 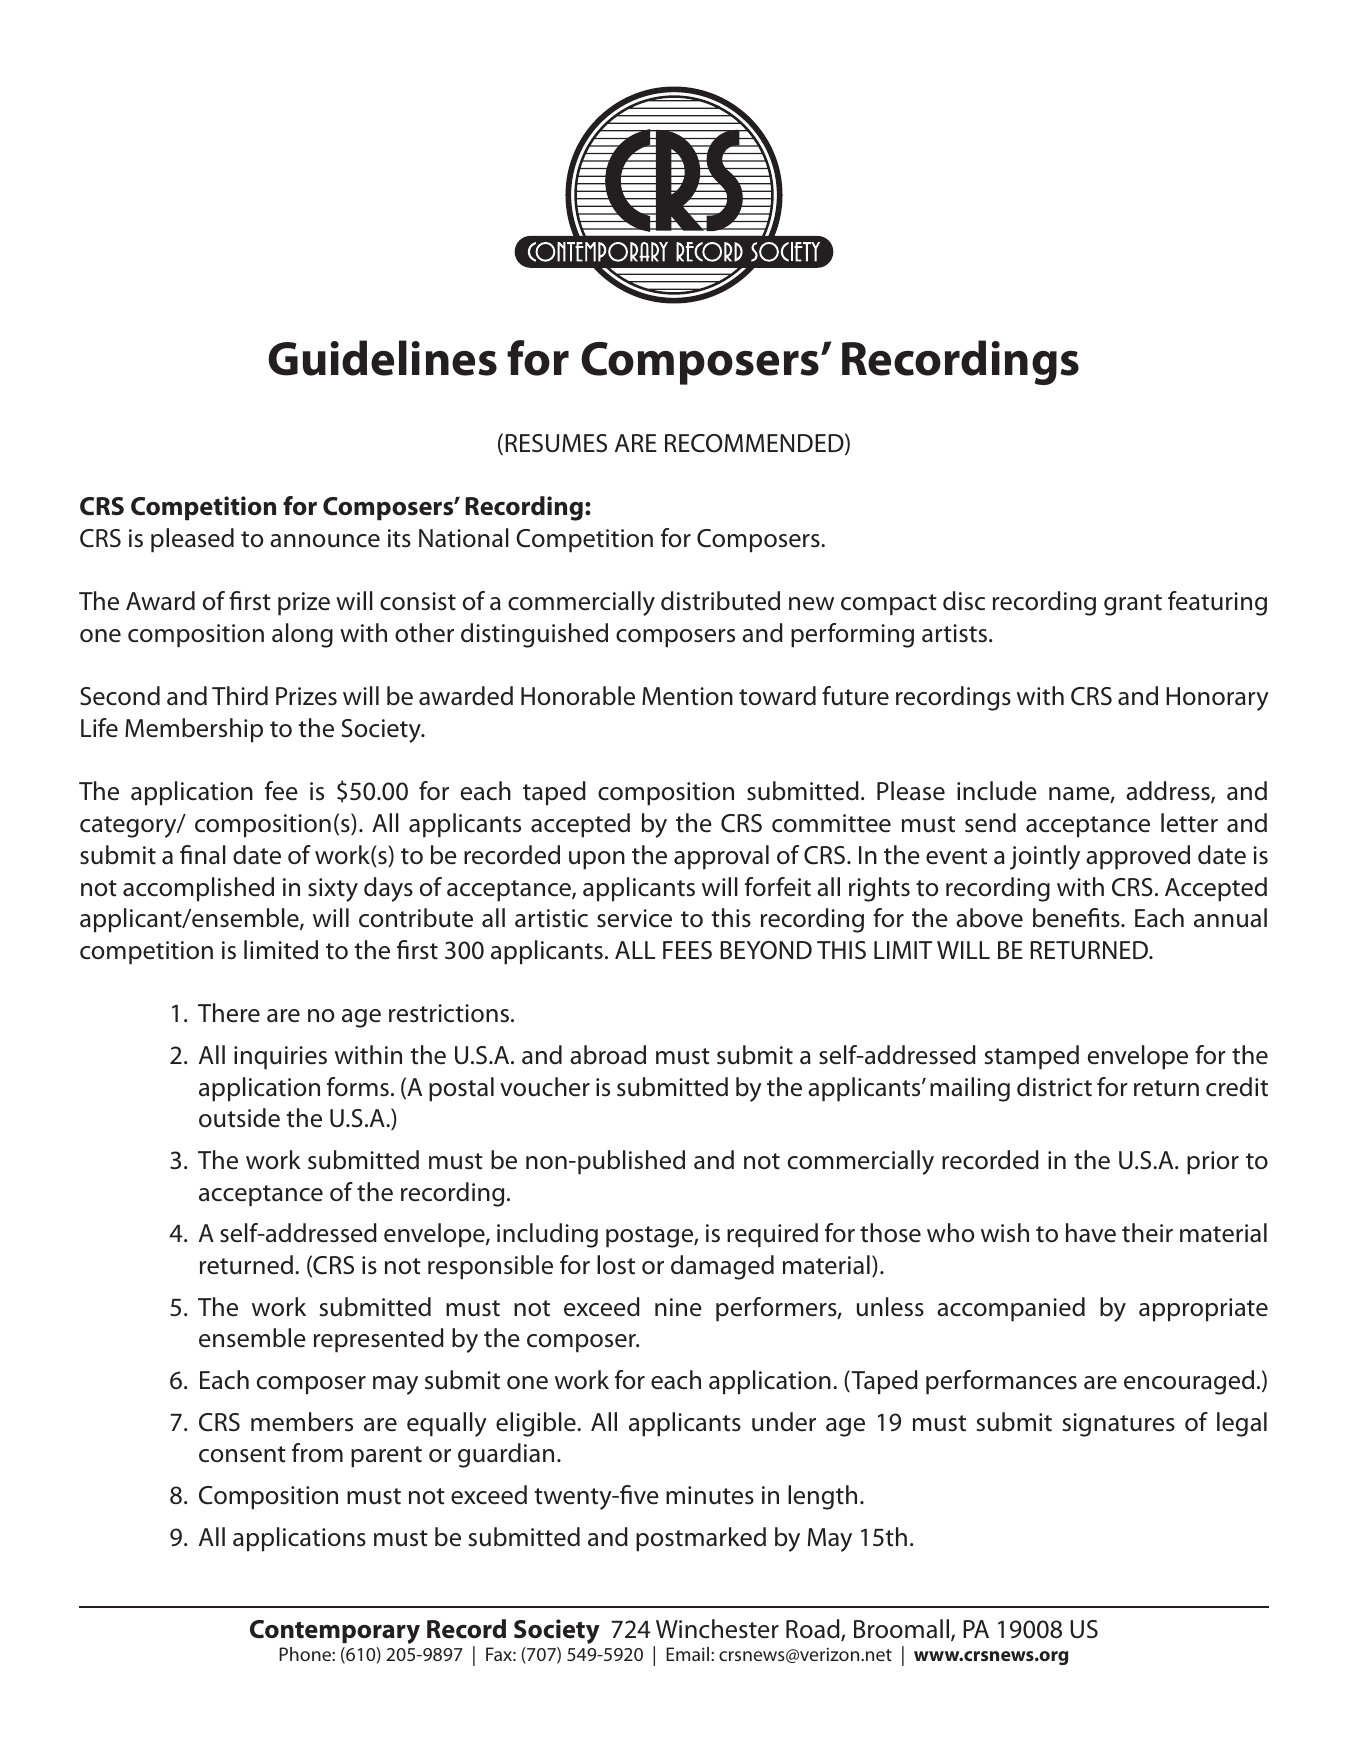 I want to click on grant, so click(x=1133, y=605).
